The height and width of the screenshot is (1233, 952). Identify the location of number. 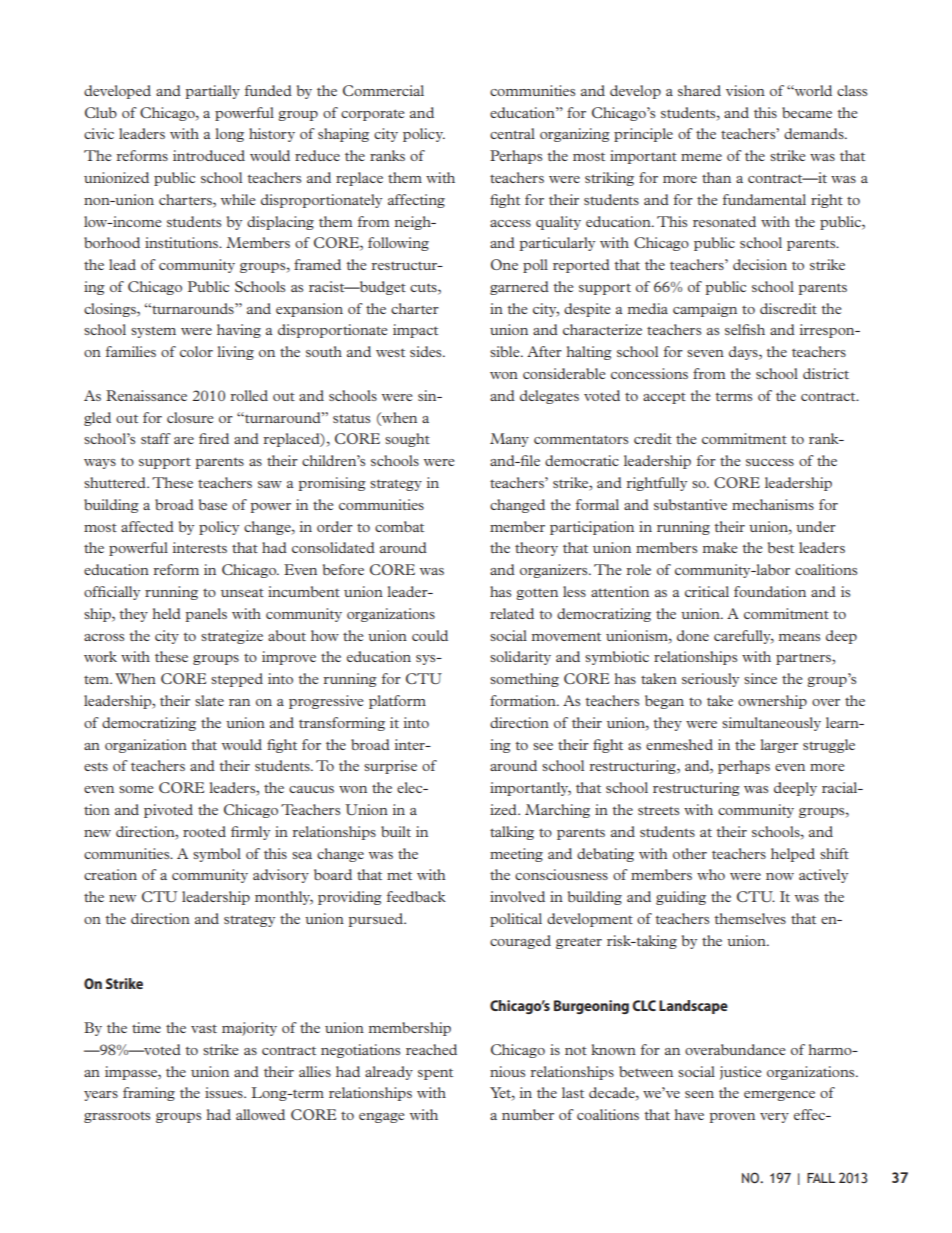
(528, 1114).
